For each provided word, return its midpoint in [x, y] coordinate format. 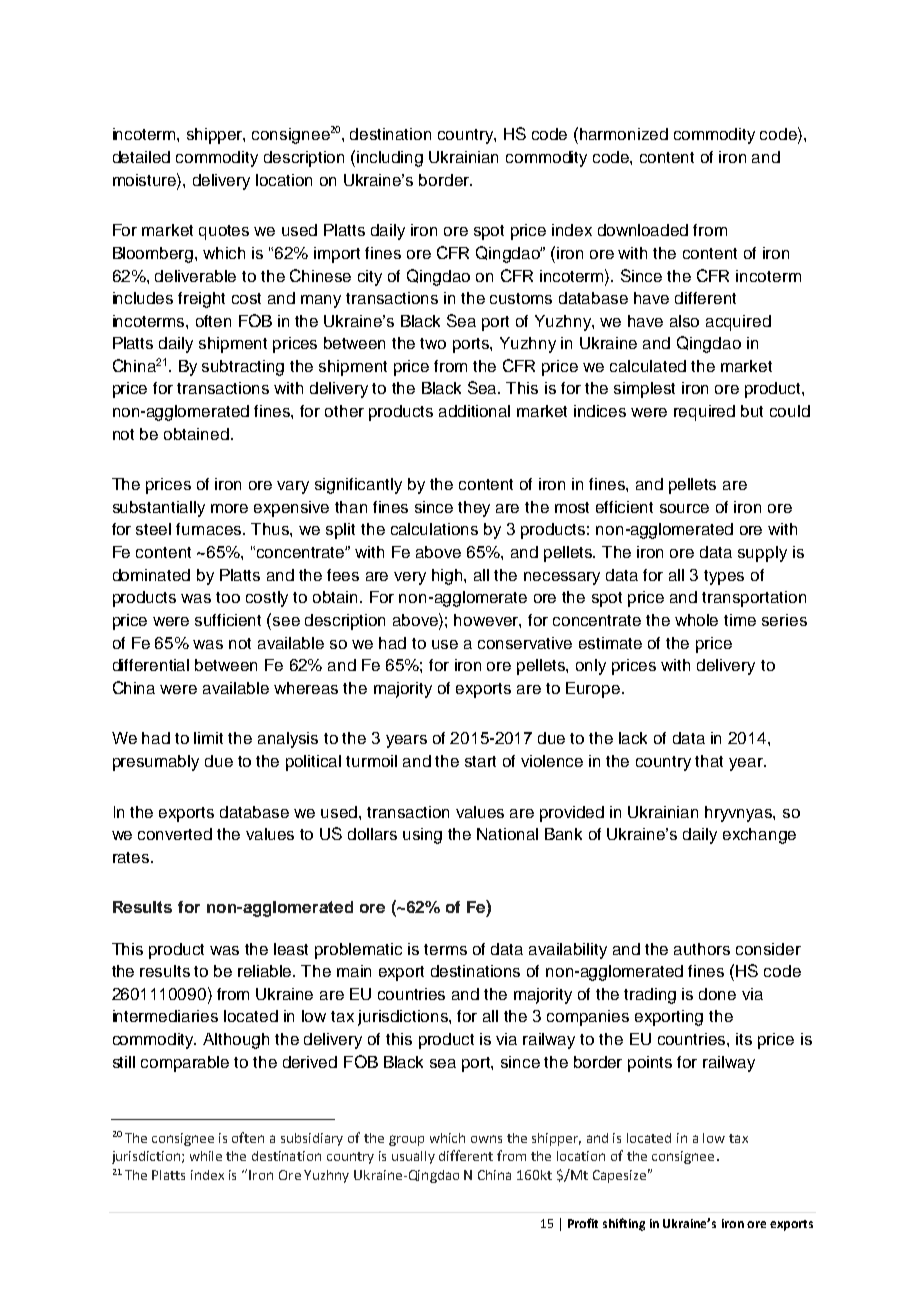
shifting [624, 1224]
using [422, 836]
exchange [759, 836]
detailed [141, 157]
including [390, 159]
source [684, 508]
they [474, 509]
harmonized [624, 134]
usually [413, 1157]
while [206, 1156]
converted [175, 834]
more [229, 508]
